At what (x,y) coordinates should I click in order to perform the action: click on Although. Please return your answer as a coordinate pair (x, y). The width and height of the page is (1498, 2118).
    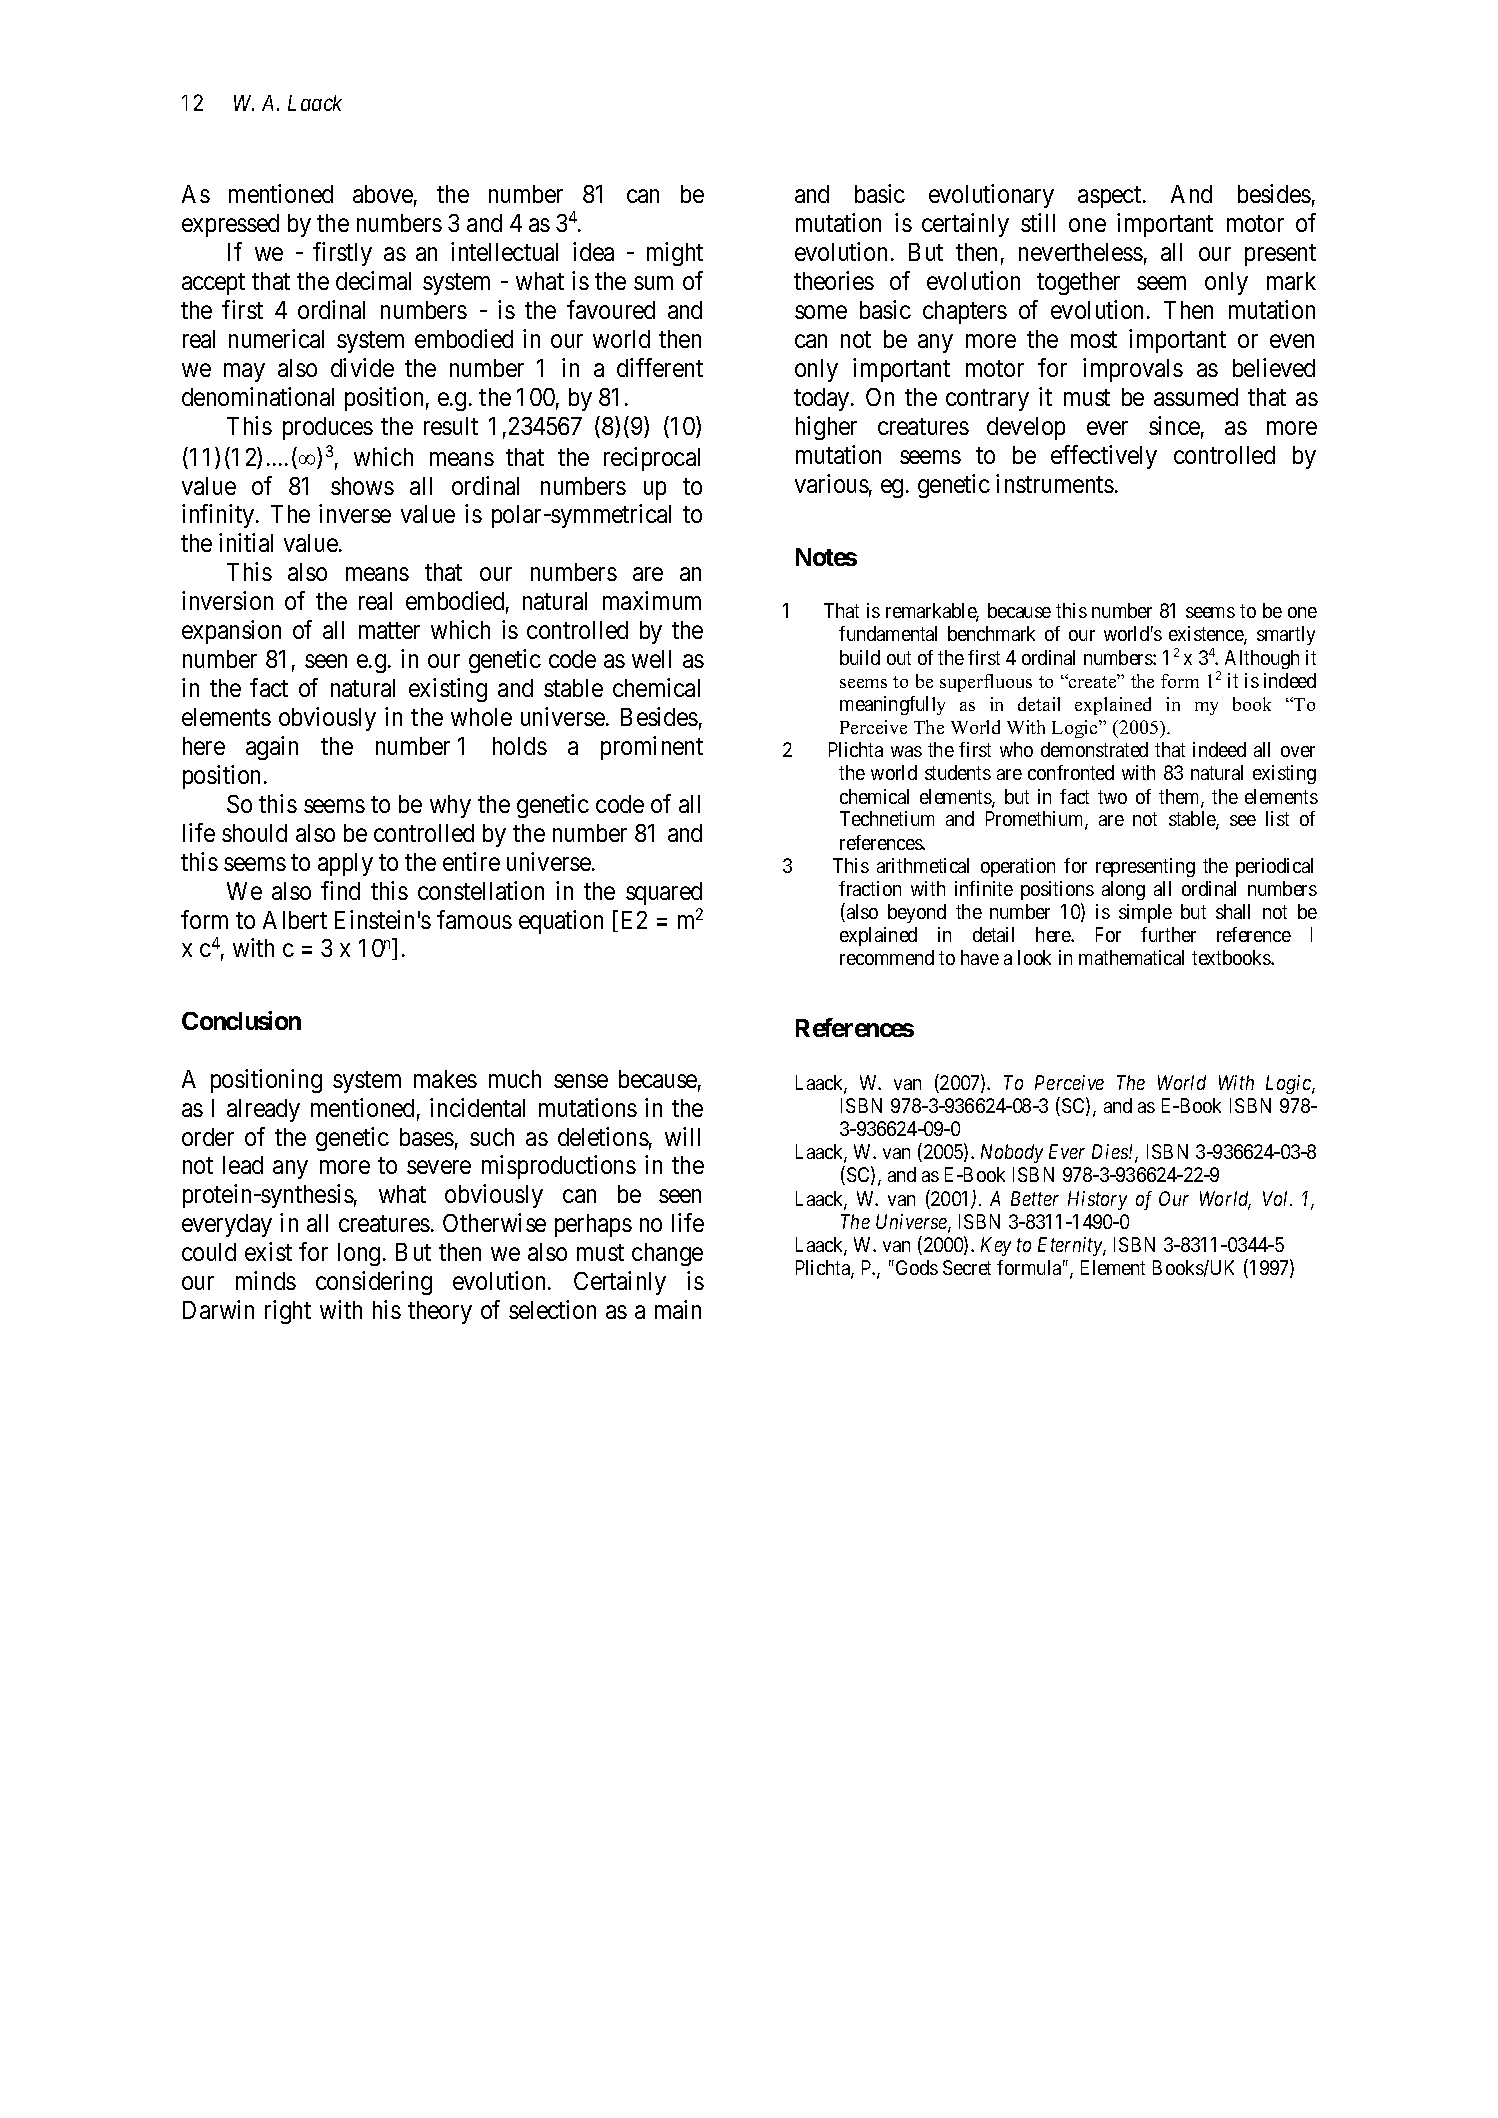
    Looking at the image, I should click on (1262, 659).
